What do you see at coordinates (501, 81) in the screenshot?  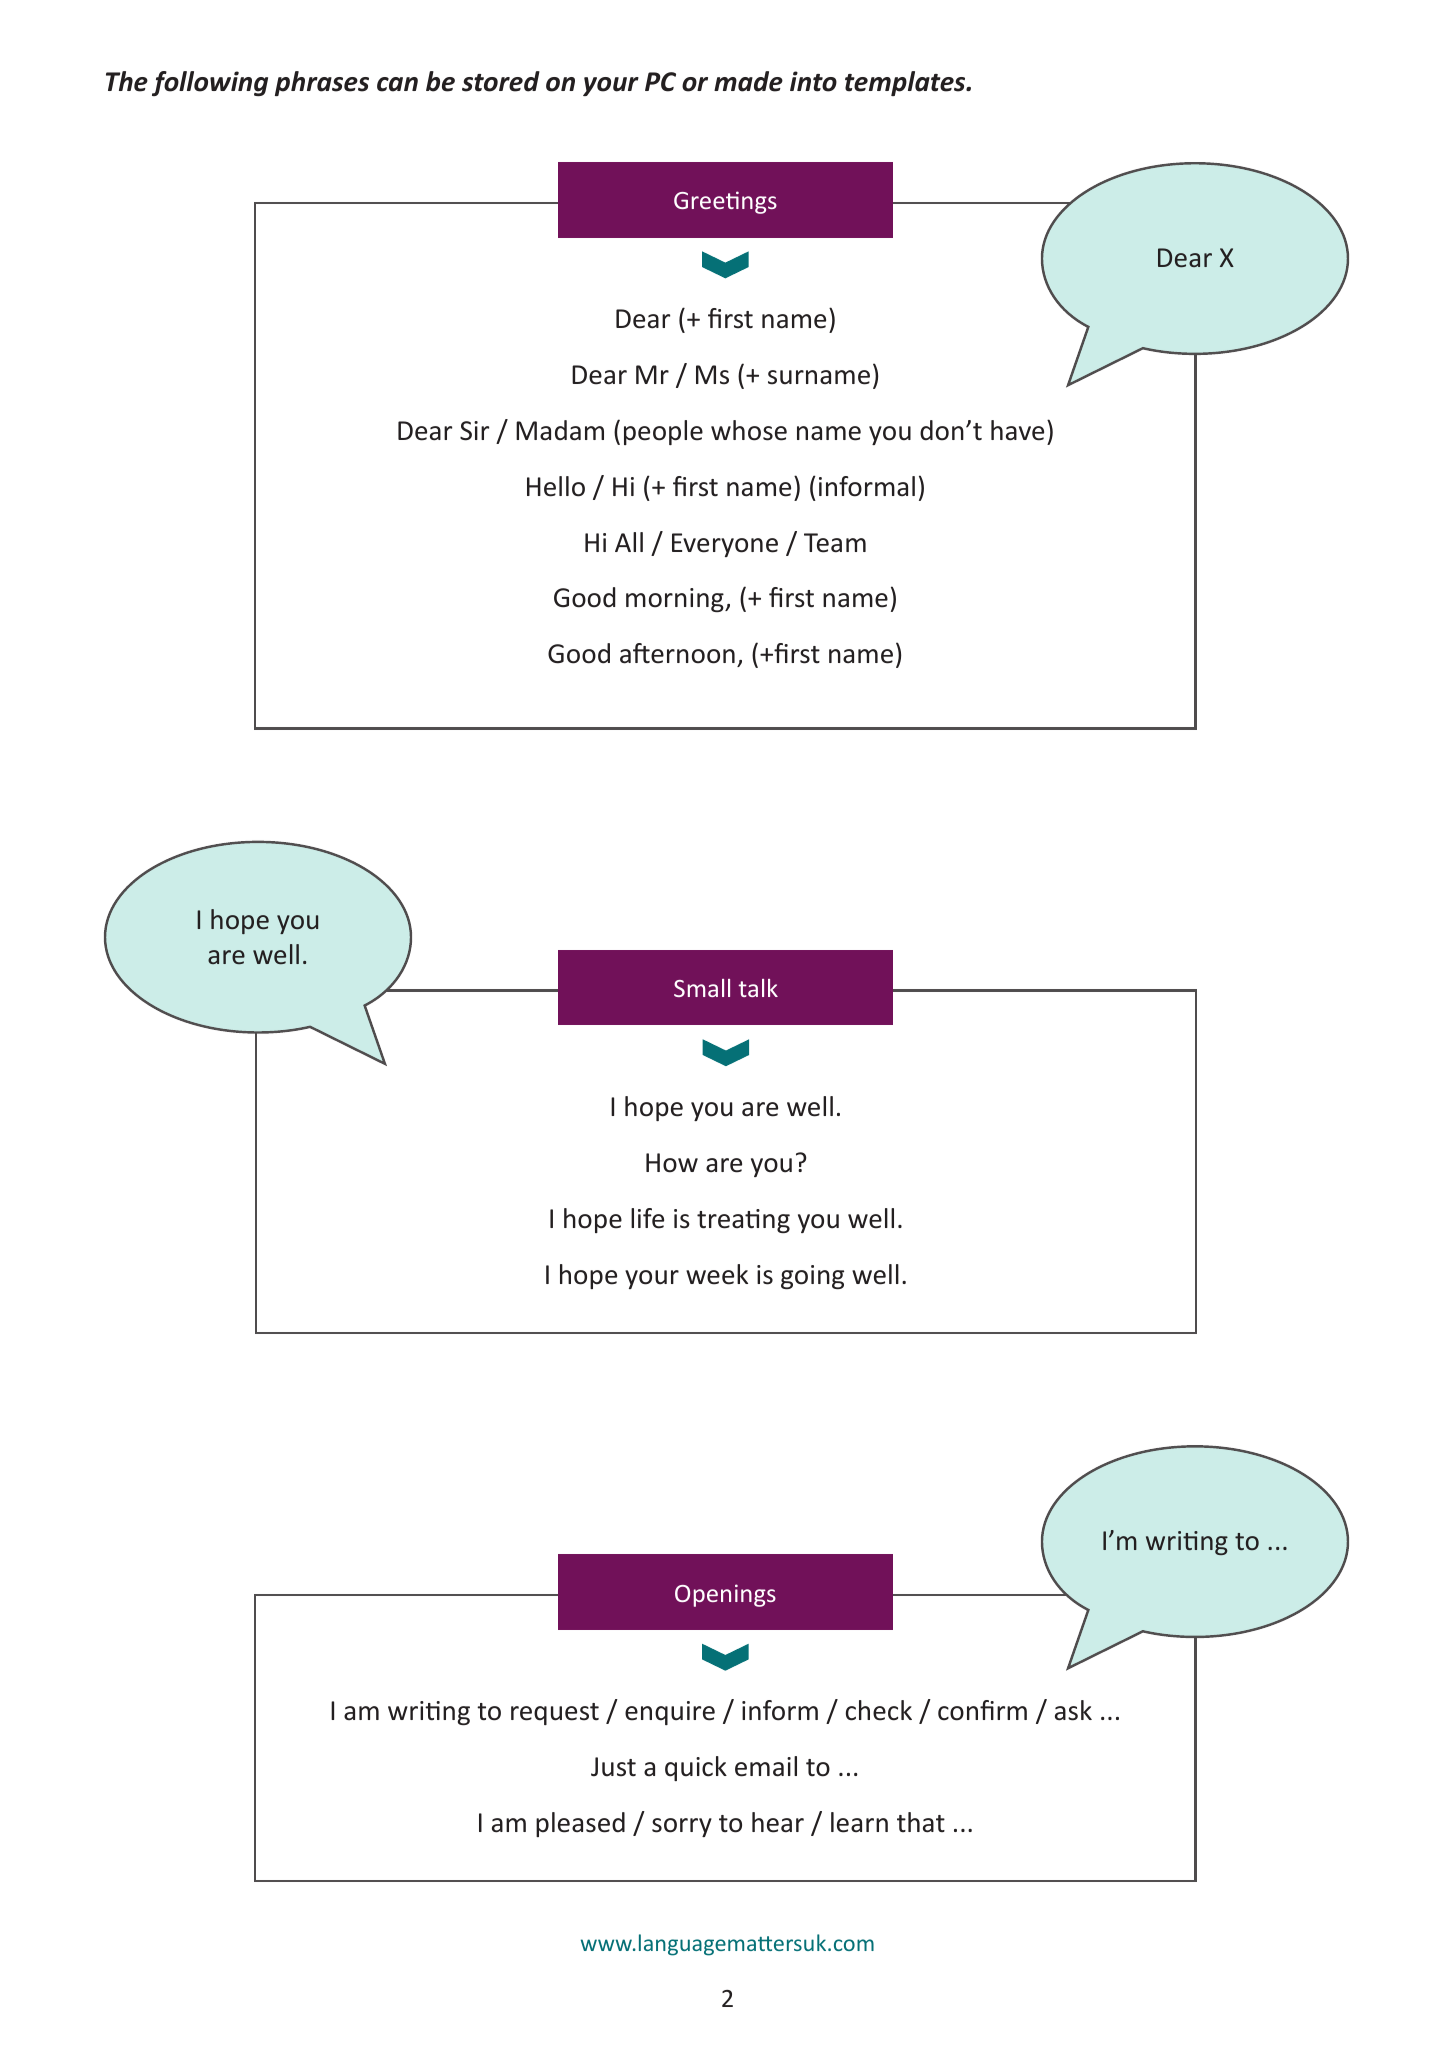 I see `stored` at bounding box center [501, 81].
